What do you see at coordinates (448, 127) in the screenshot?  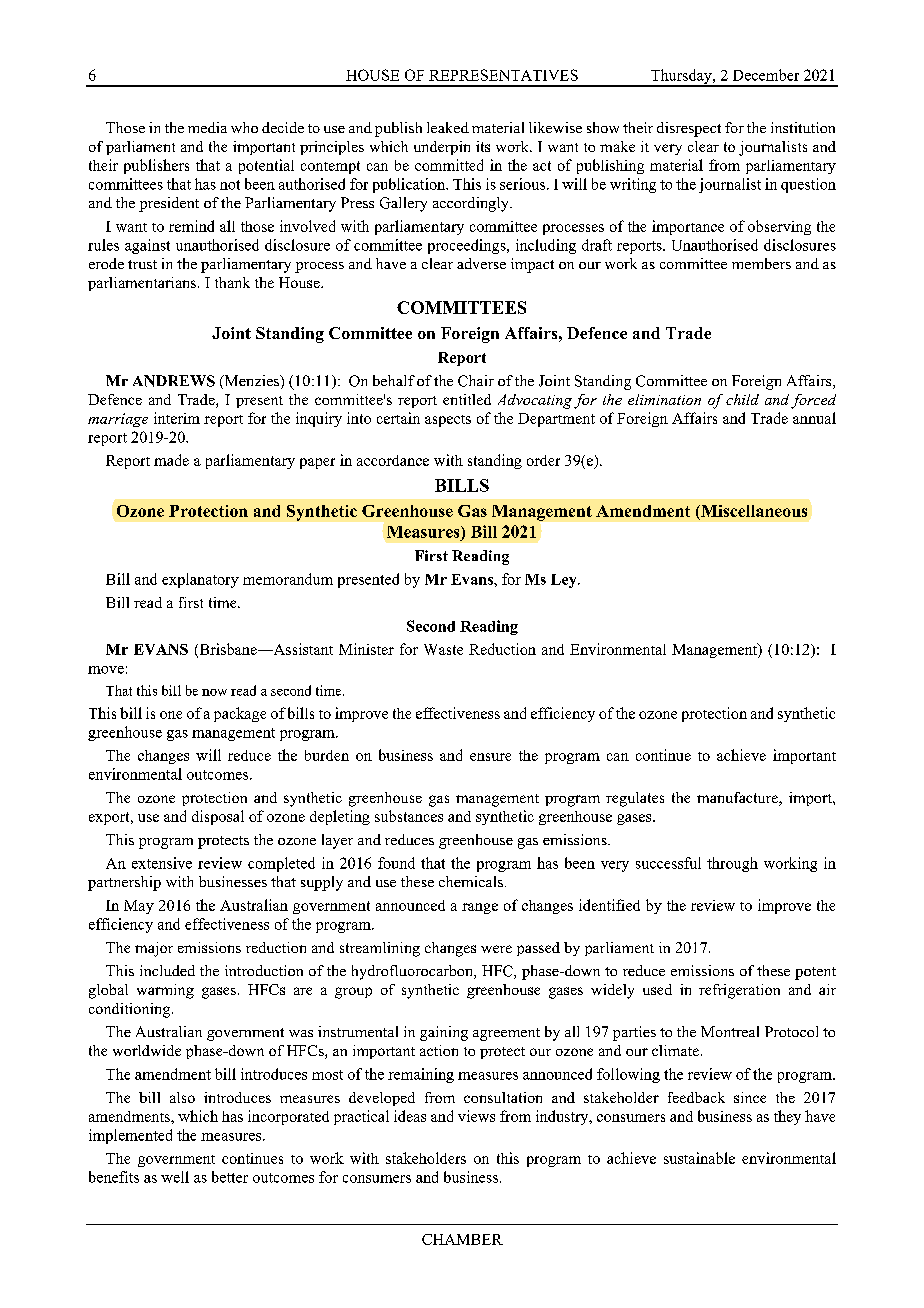 I see `leaked` at bounding box center [448, 127].
